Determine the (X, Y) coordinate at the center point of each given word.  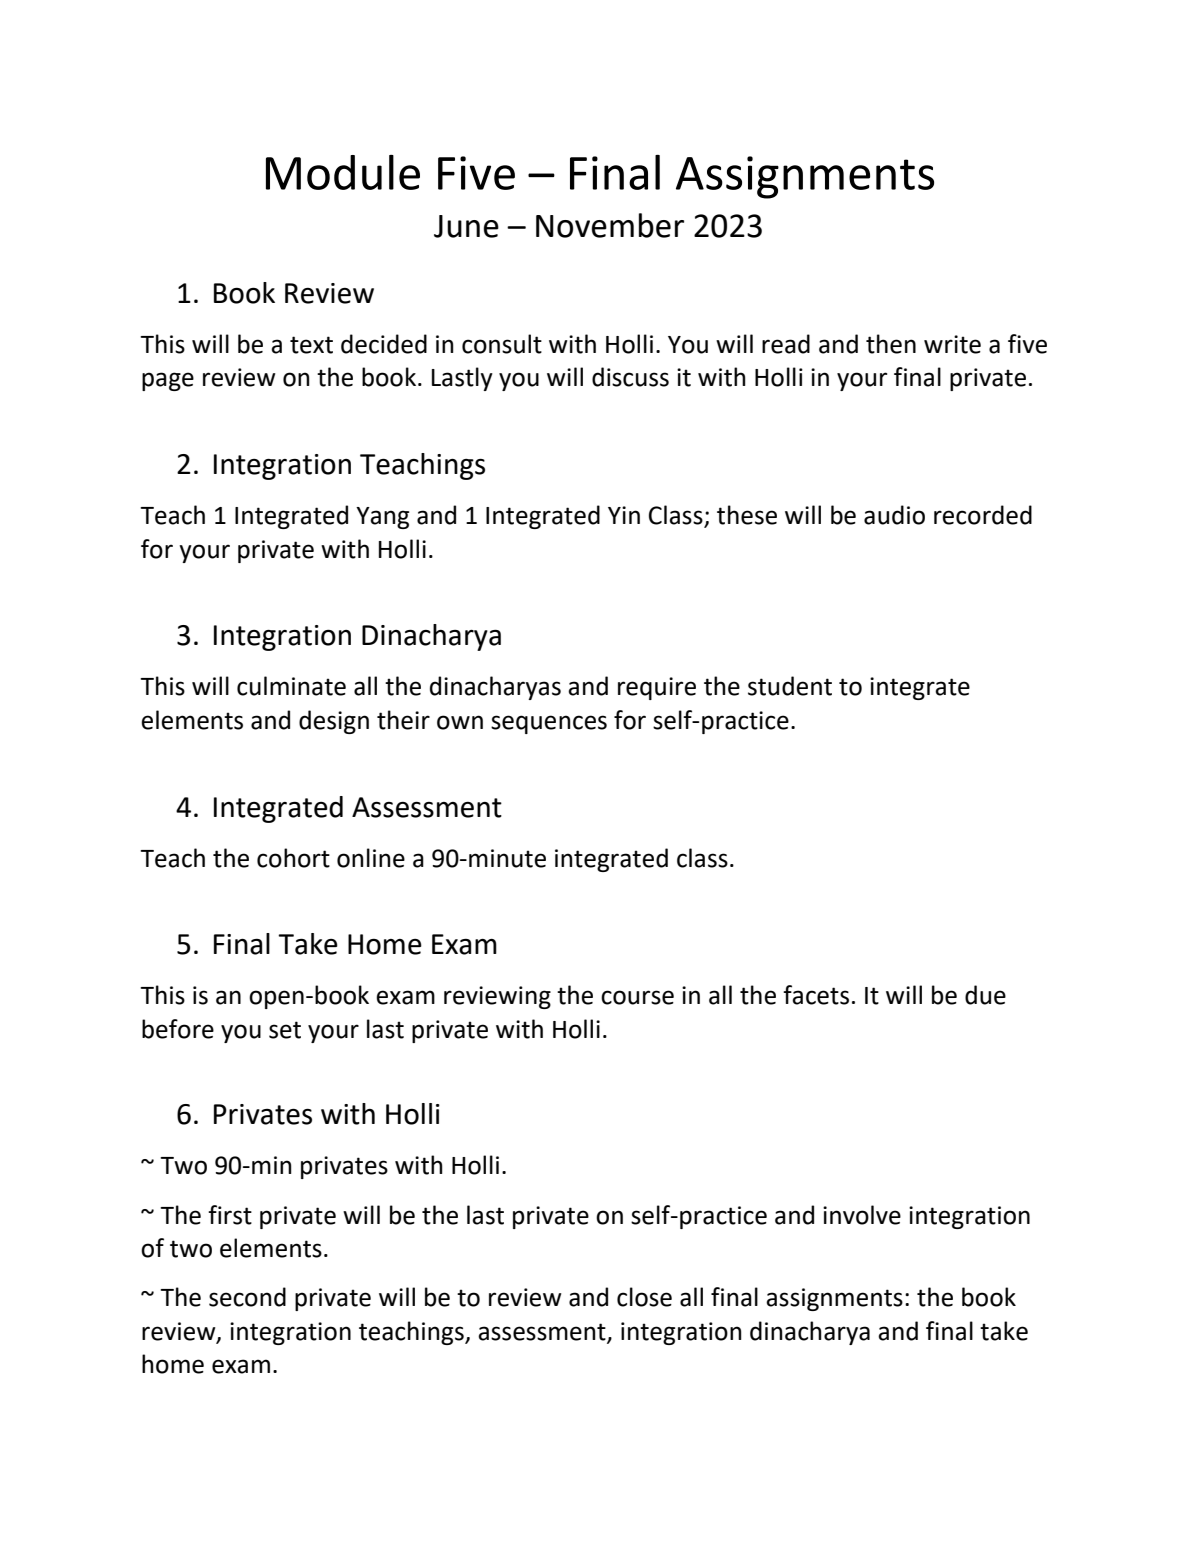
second (247, 1297)
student (790, 686)
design (334, 722)
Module (343, 172)
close (644, 1297)
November (610, 225)
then (891, 344)
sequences (549, 724)
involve (862, 1215)
